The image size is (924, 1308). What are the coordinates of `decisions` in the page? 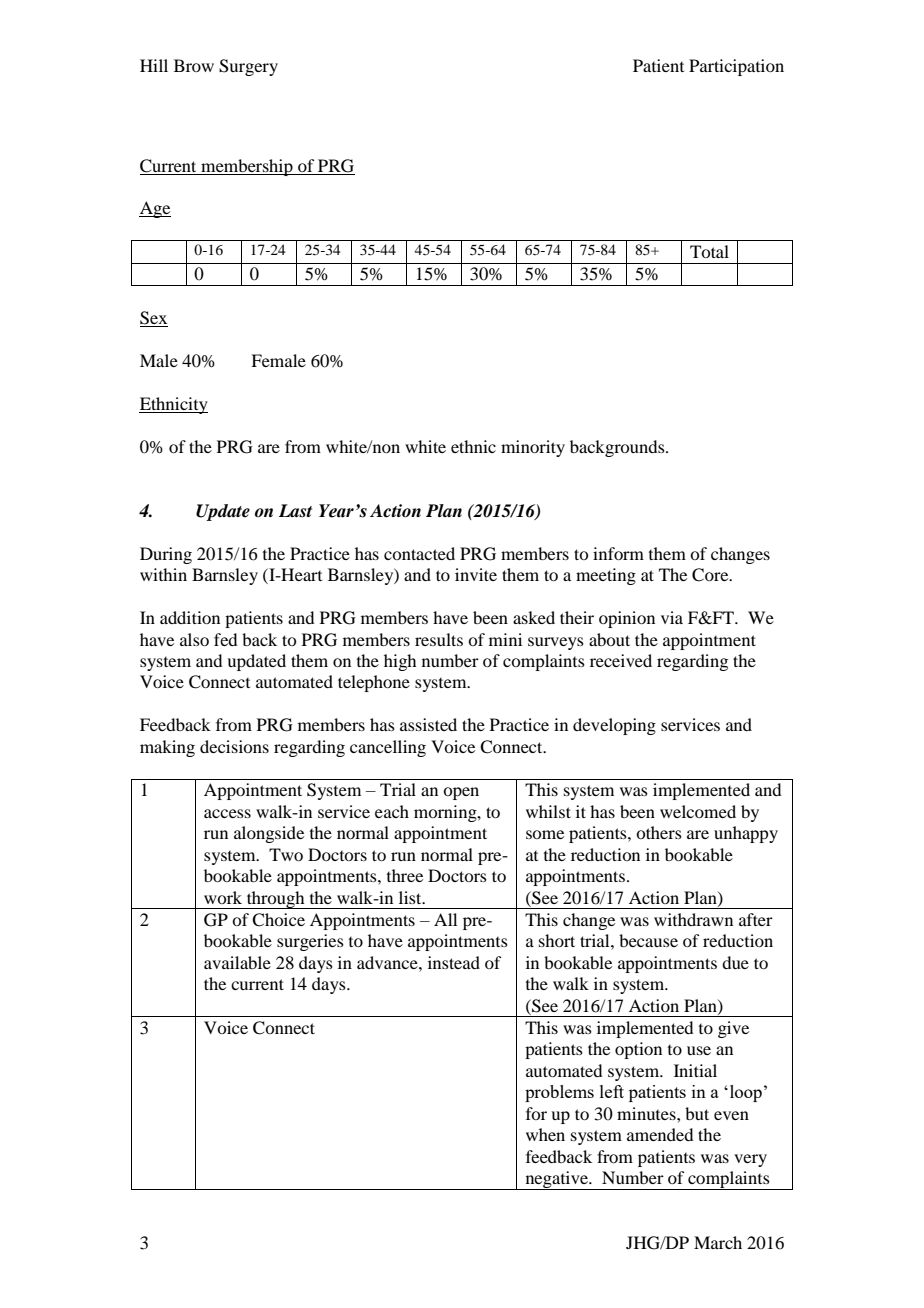 It's located at (234, 746).
